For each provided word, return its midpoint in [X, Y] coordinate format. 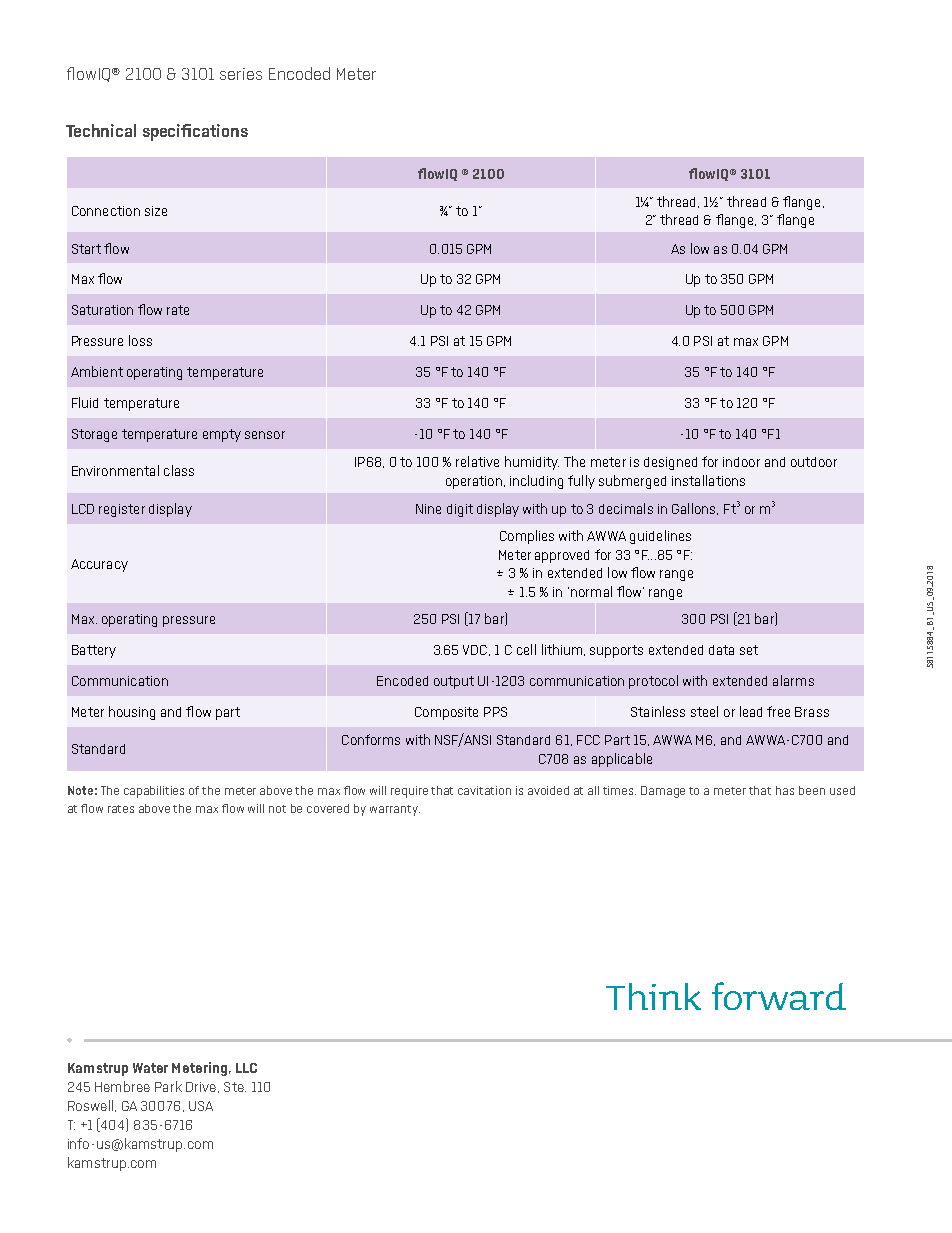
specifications [195, 132]
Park [168, 1086]
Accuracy [99, 565]
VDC [475, 650]
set [749, 650]
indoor [741, 462]
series [241, 74]
